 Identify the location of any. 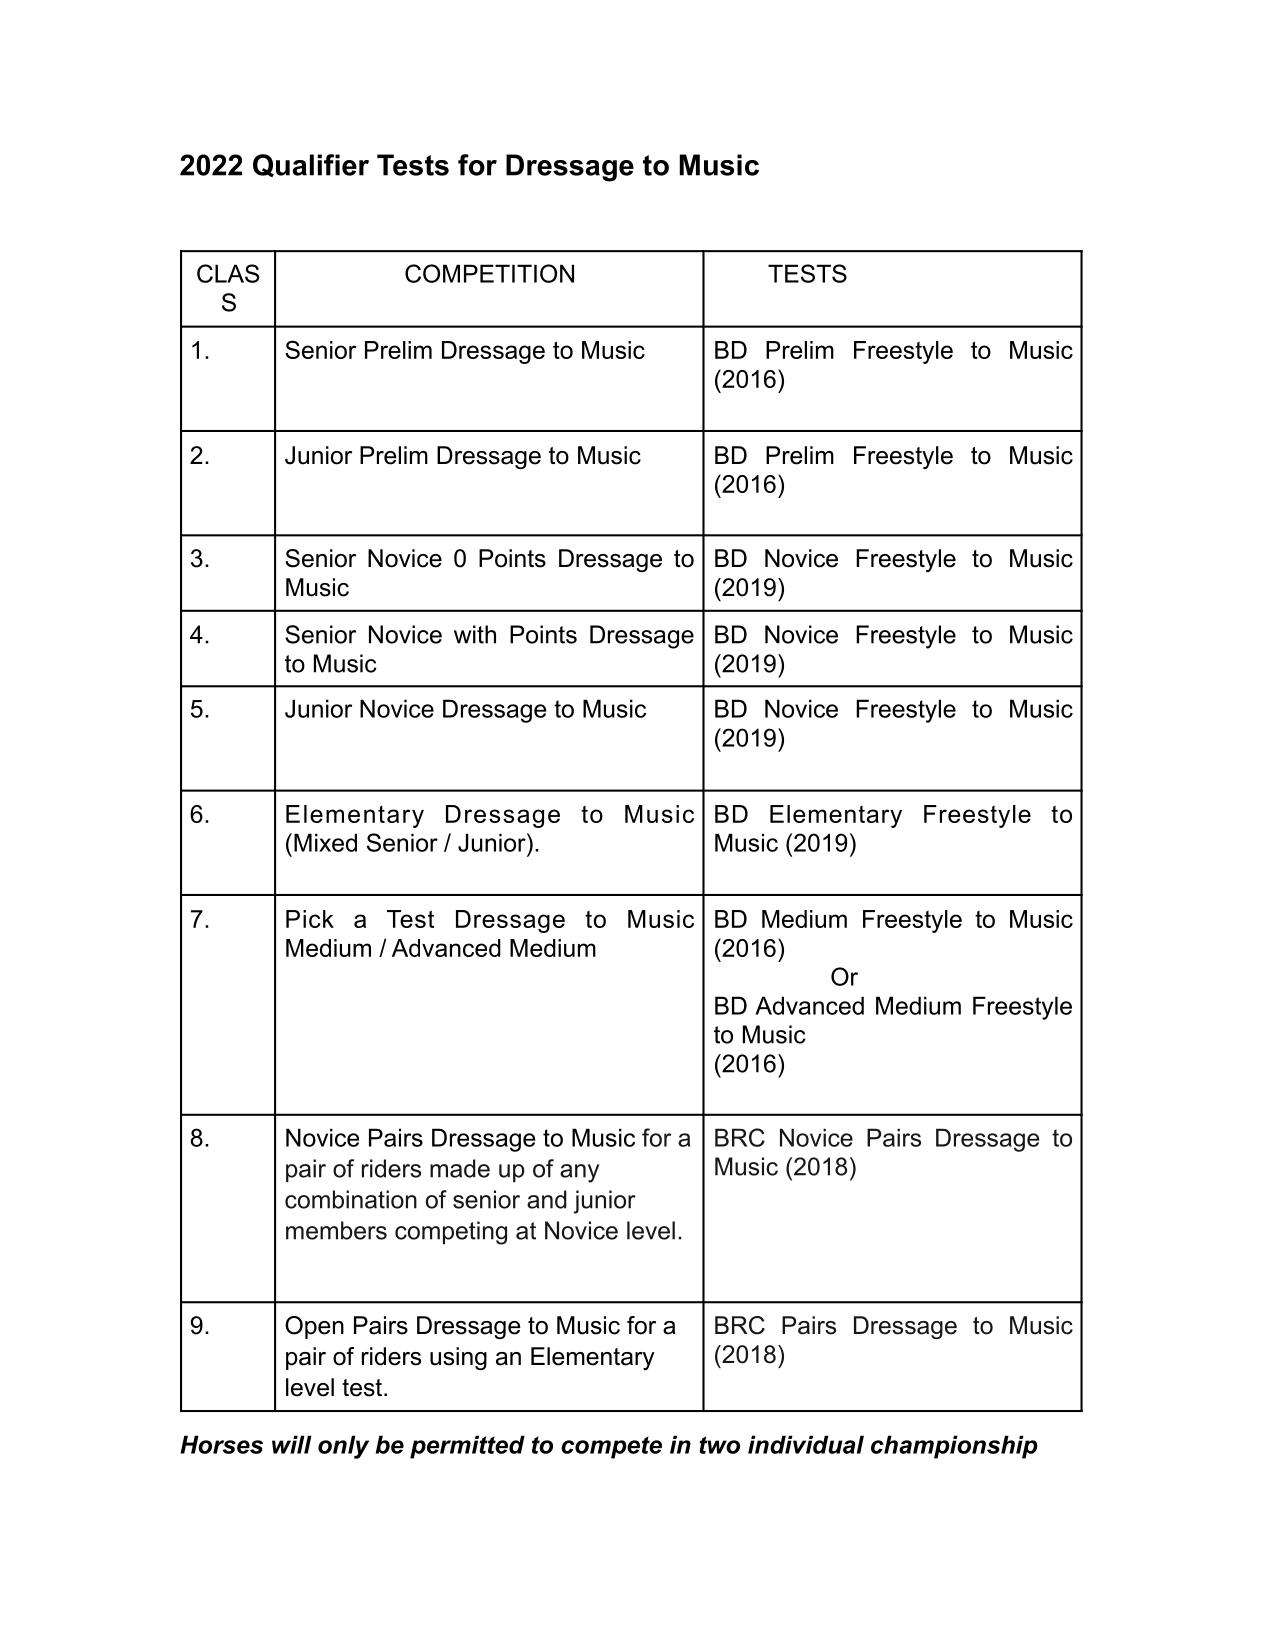
(579, 1173).
